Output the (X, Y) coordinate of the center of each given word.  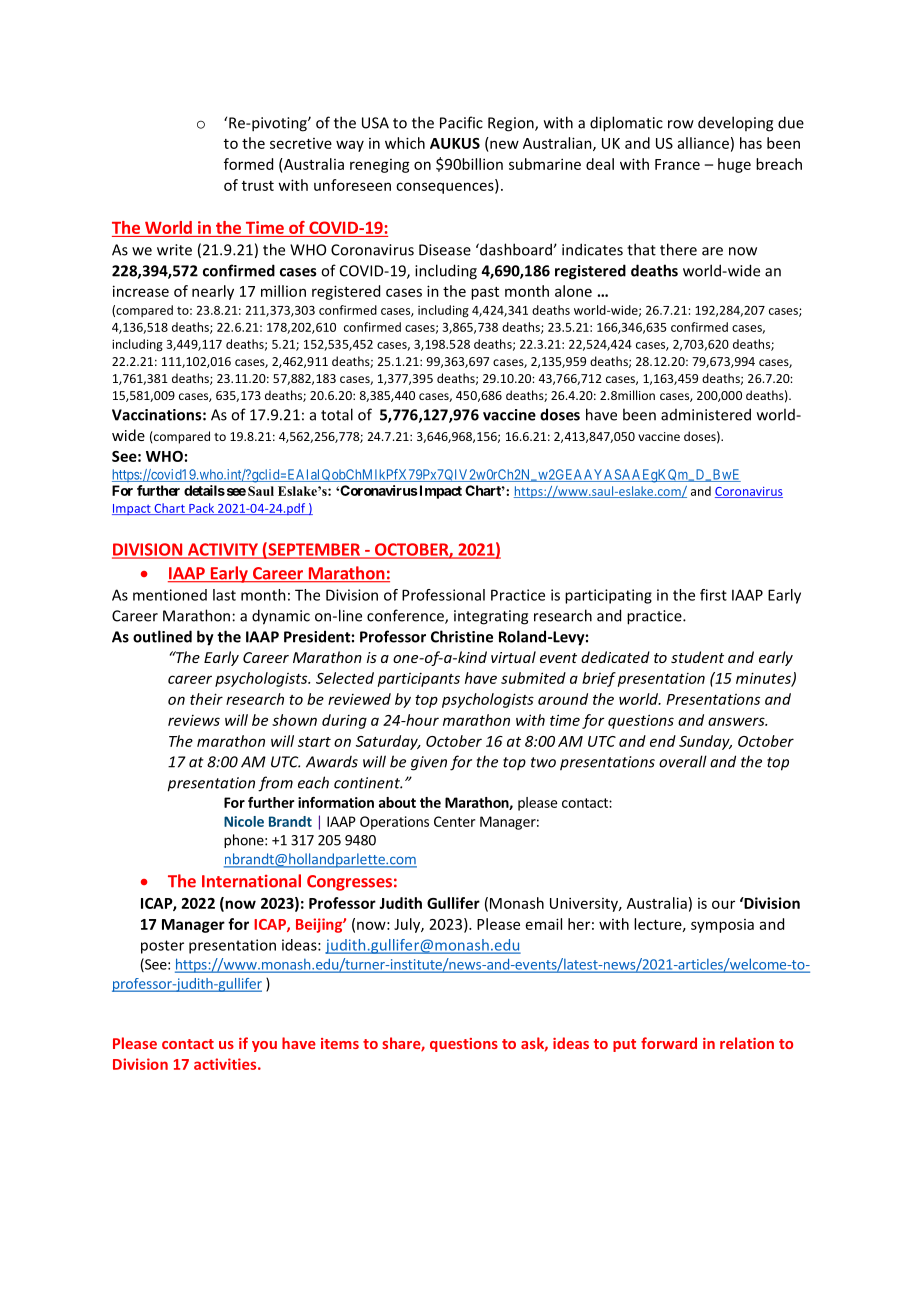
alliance (703, 143)
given (429, 763)
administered (706, 414)
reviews (194, 720)
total (337, 414)
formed (248, 164)
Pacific (461, 122)
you (264, 1046)
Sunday (705, 742)
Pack (202, 509)
